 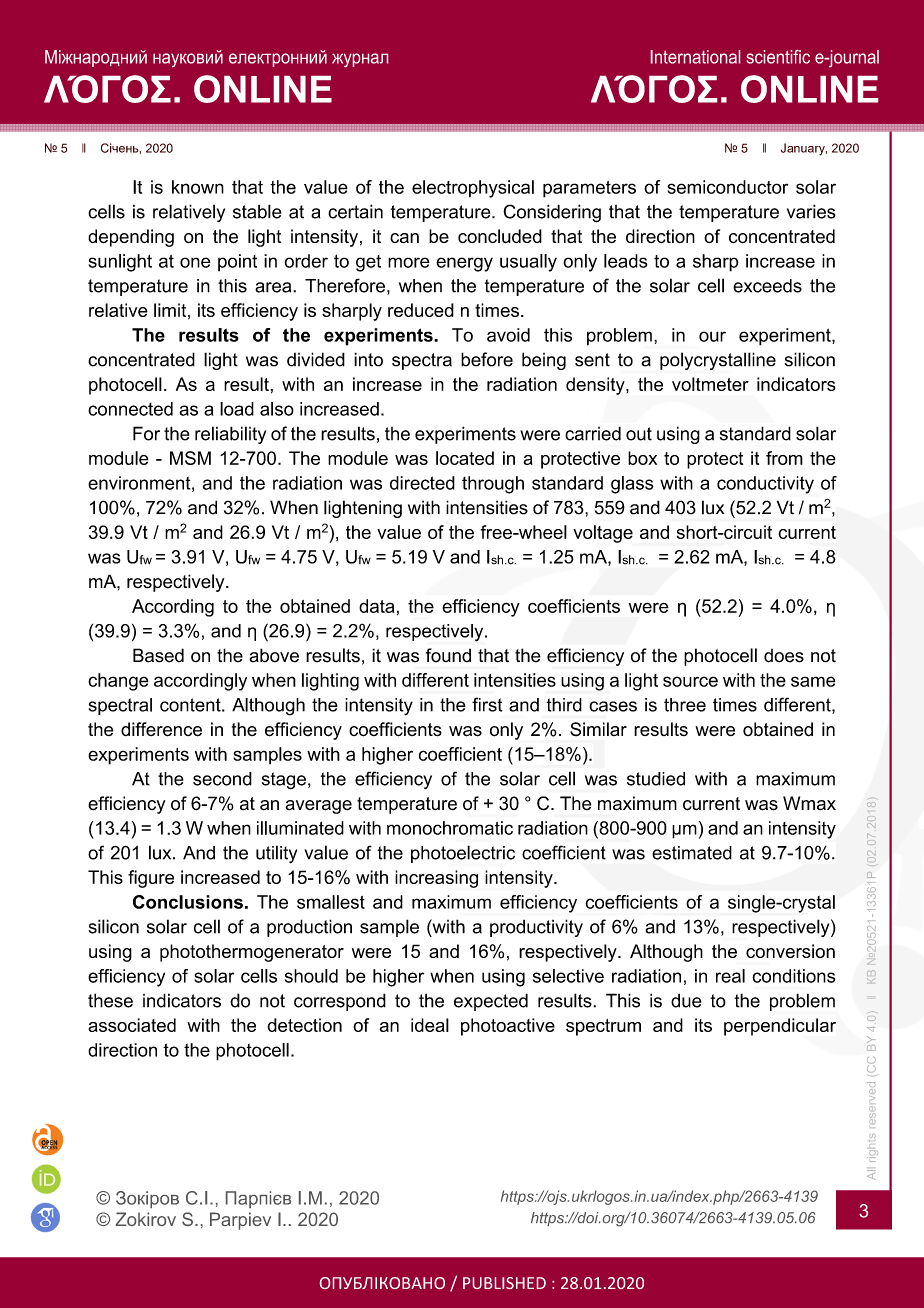 What do you see at coordinates (552, 213) in the screenshot?
I see `Considering` at bounding box center [552, 213].
